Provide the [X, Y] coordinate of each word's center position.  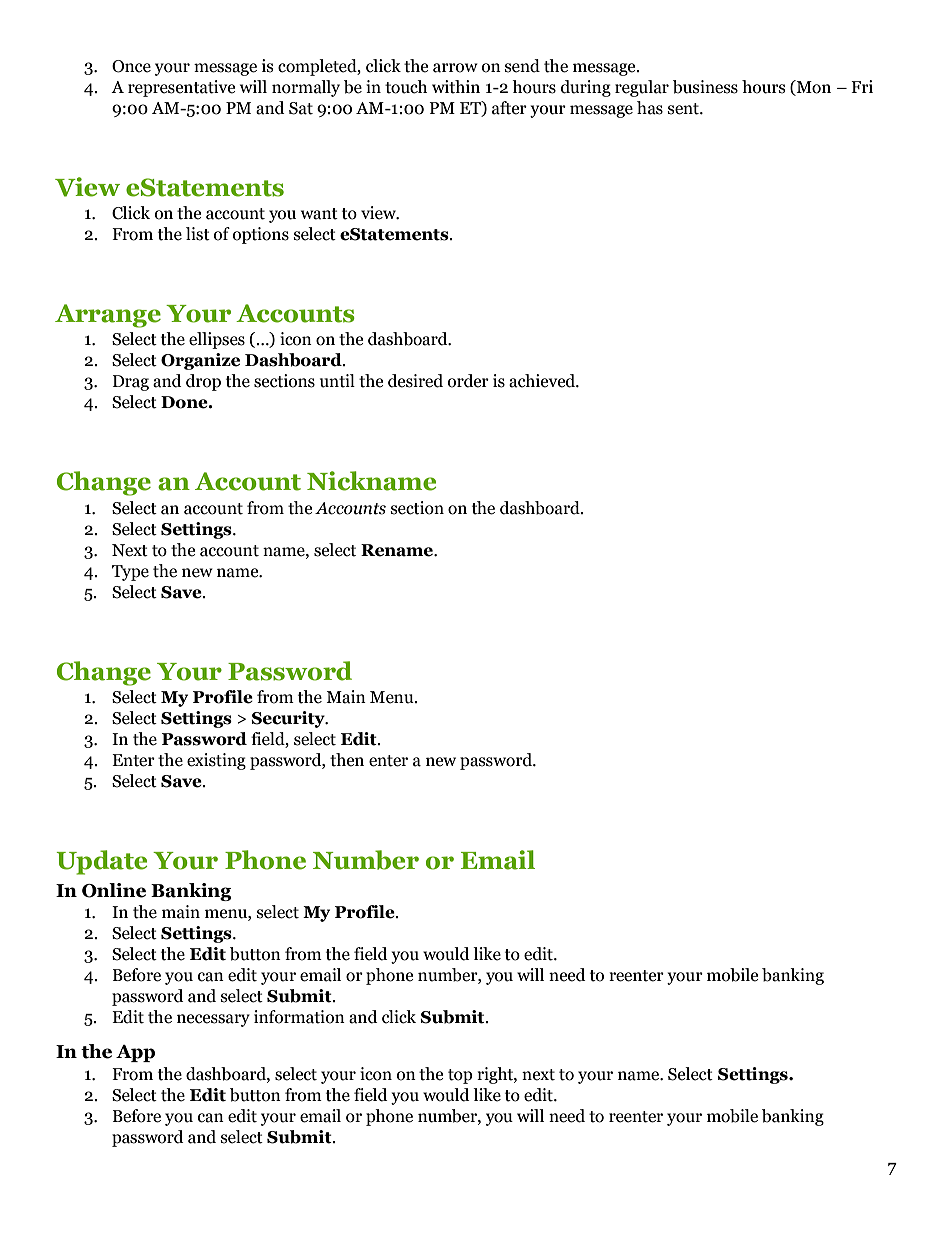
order [468, 381]
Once [131, 66]
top [460, 1076]
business [705, 87]
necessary [213, 1020]
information [299, 1017]
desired [415, 381]
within [456, 87]
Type [130, 573]
